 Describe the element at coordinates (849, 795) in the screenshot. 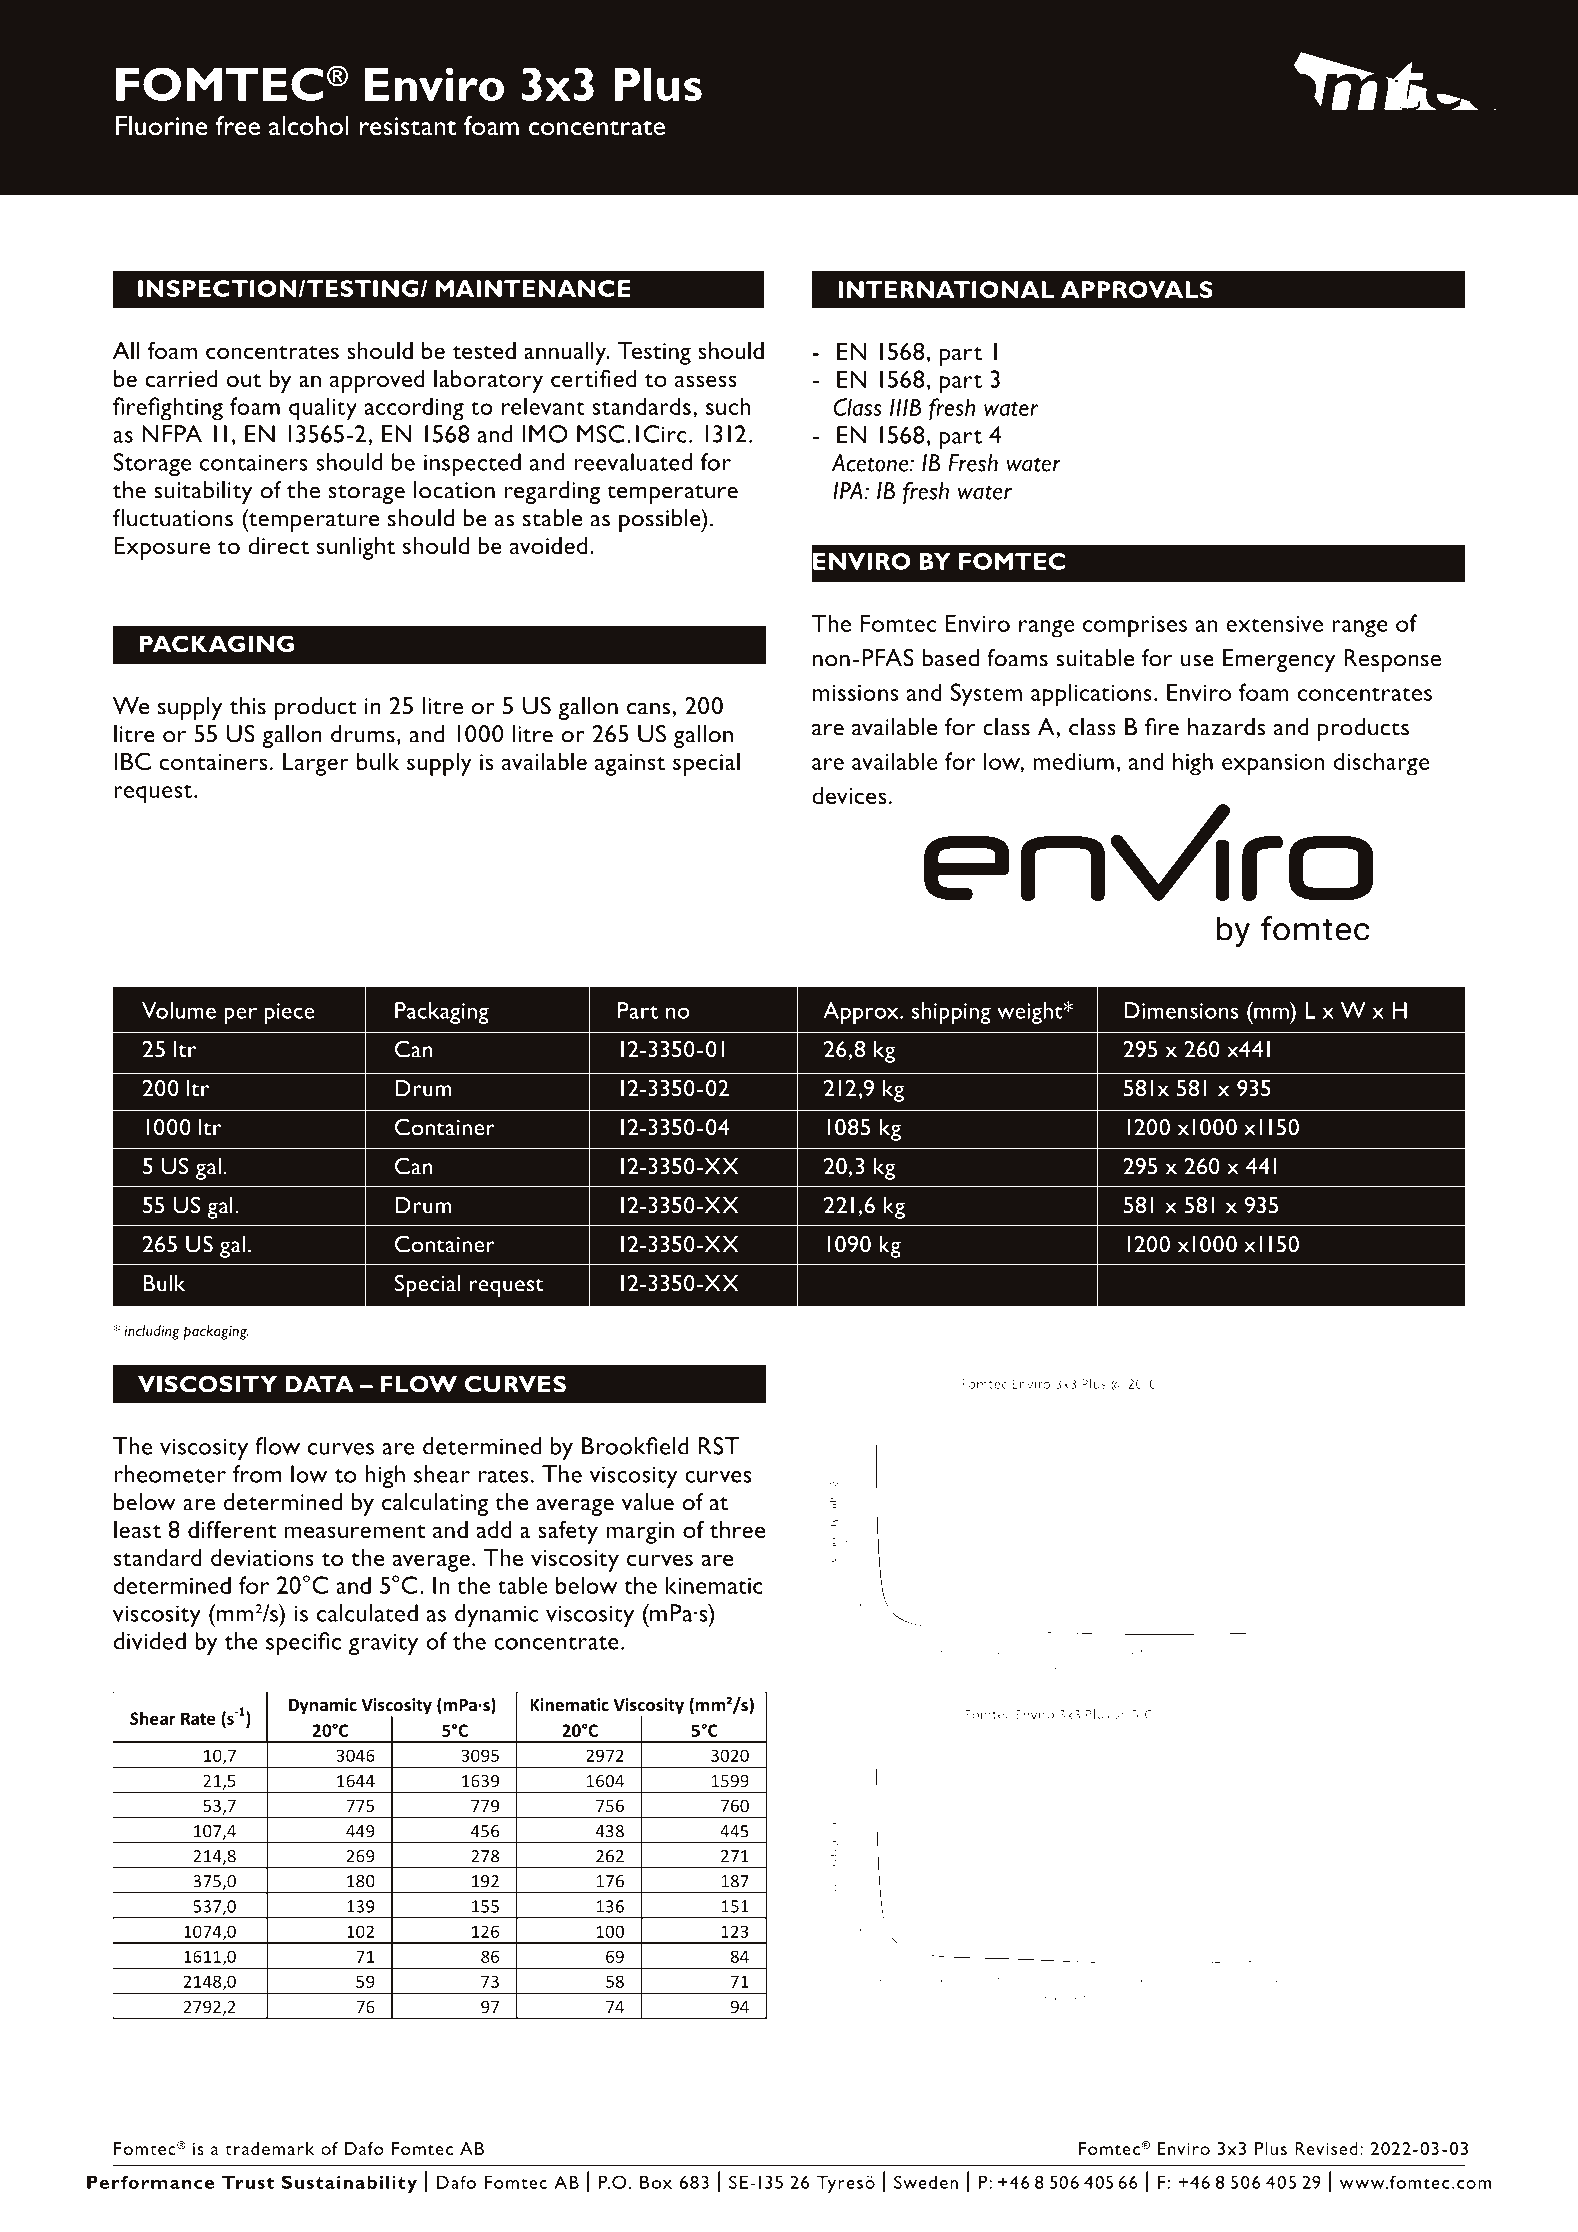

I see `devices` at that location.
